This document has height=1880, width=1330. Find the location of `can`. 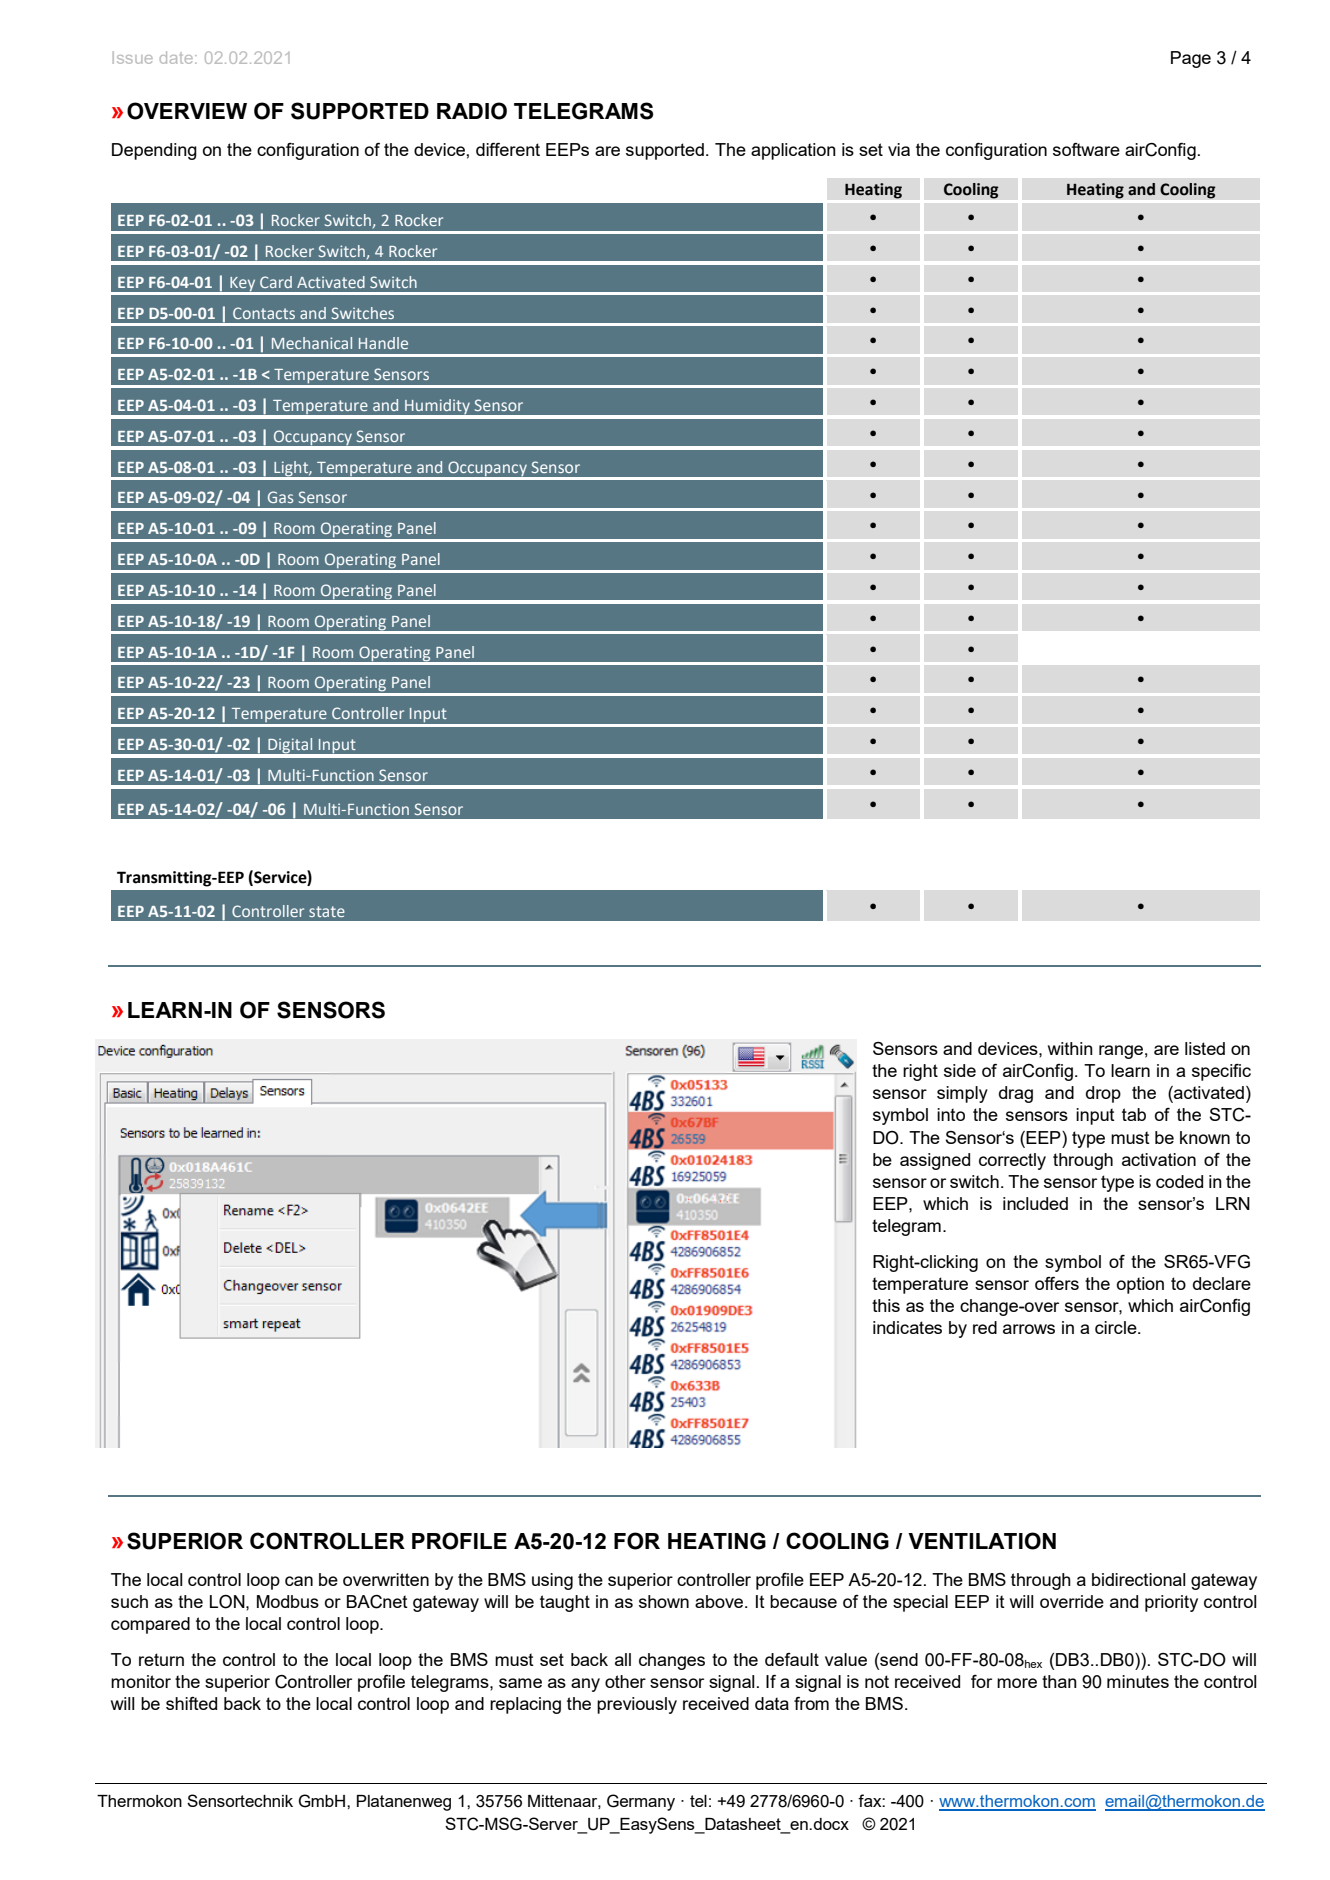

can is located at coordinates (299, 1581).
